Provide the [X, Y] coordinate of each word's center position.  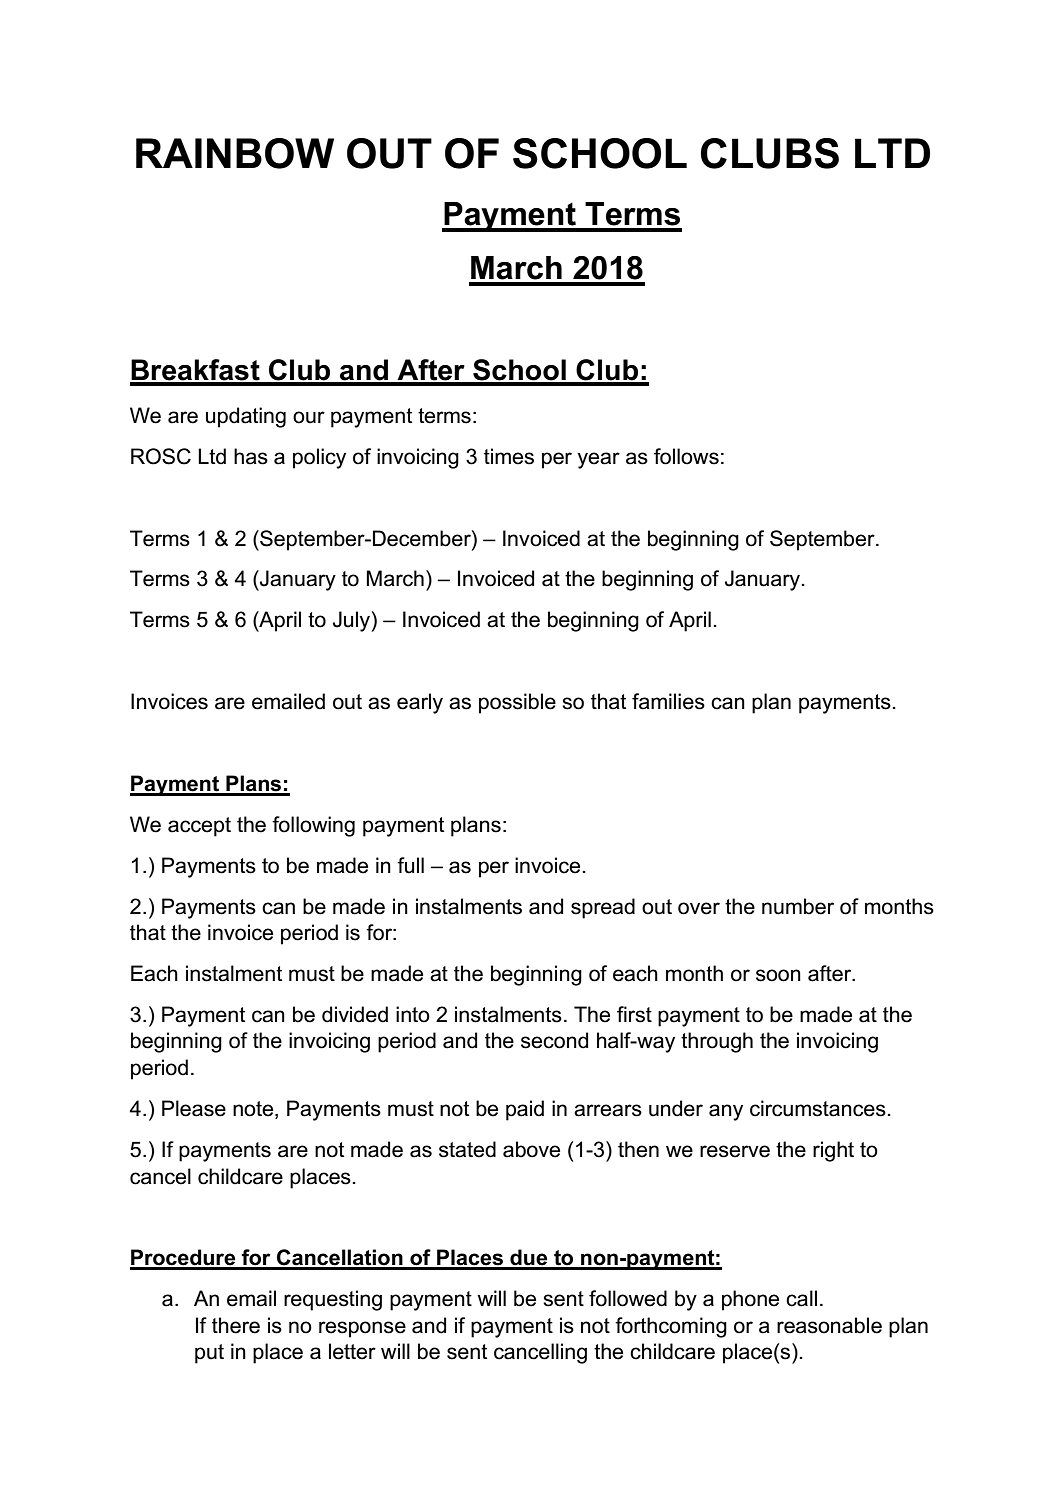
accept [199, 827]
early [420, 703]
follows [686, 456]
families [668, 701]
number [798, 906]
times [509, 456]
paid [525, 1110]
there [236, 1325]
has [251, 456]
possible [517, 703]
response [362, 1329]
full [410, 865]
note [254, 1110]
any [726, 1112]
